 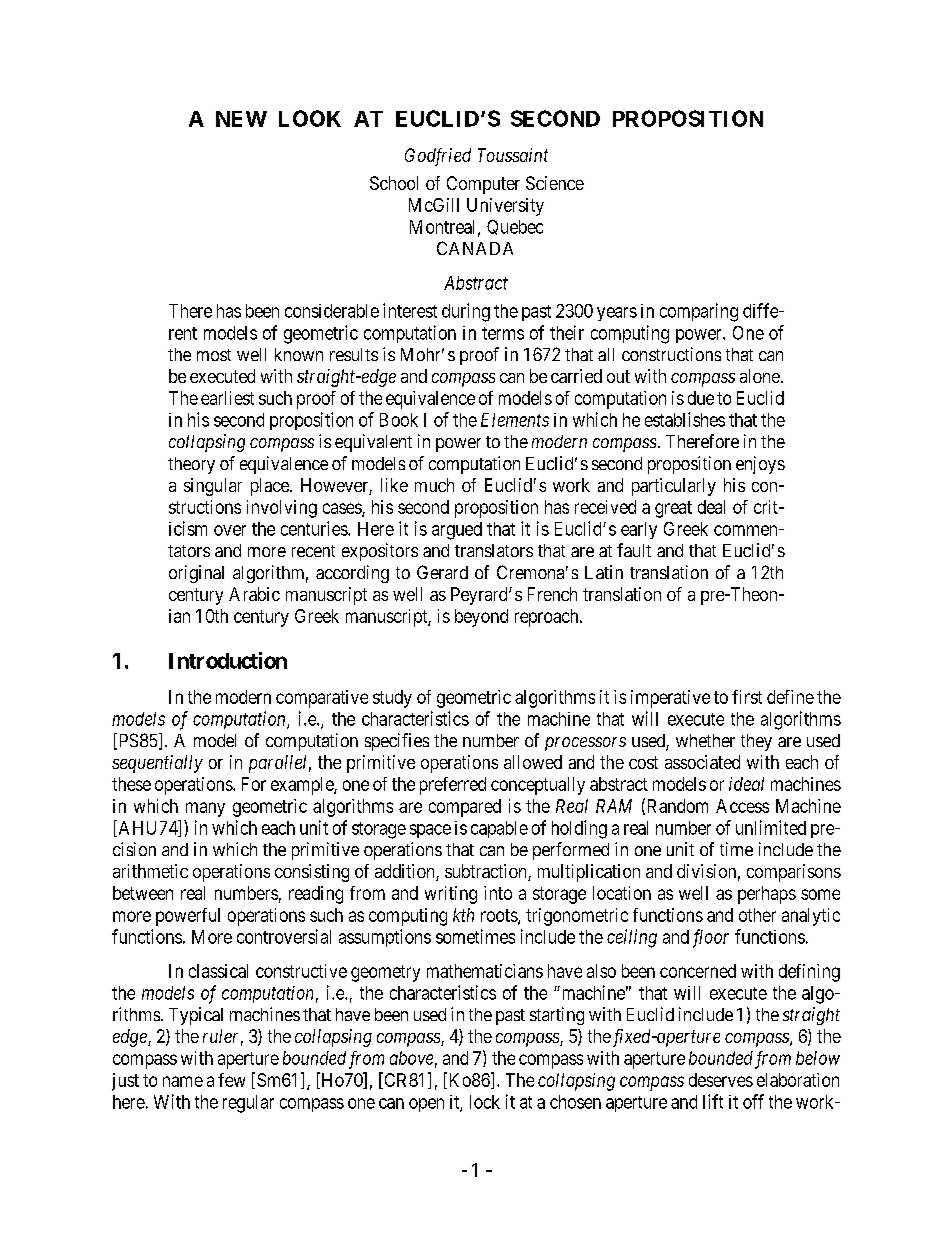 What do you see at coordinates (481, 618) in the image?
I see `beyond` at bounding box center [481, 618].
